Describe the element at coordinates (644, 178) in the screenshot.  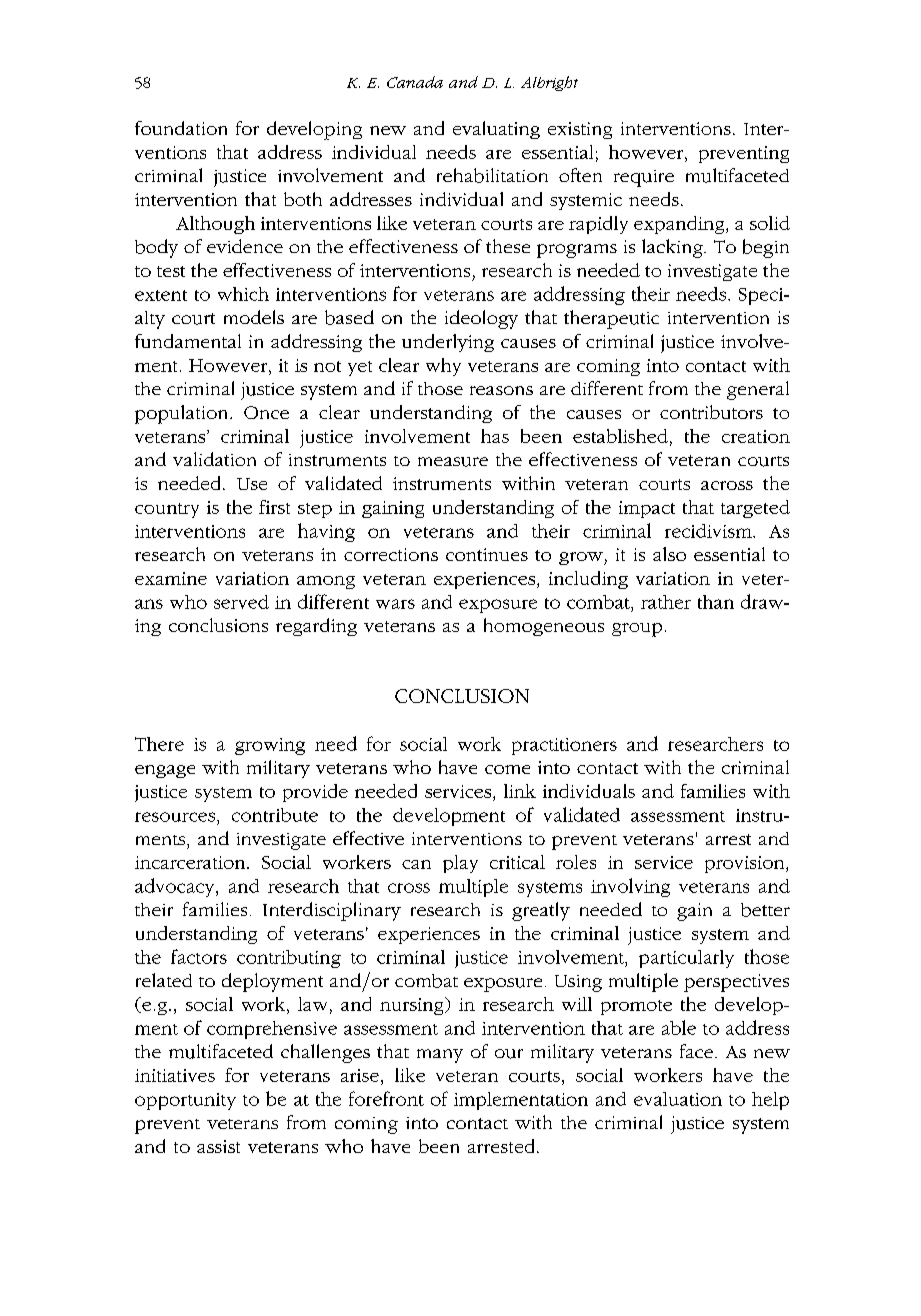
I see `require` at that location.
